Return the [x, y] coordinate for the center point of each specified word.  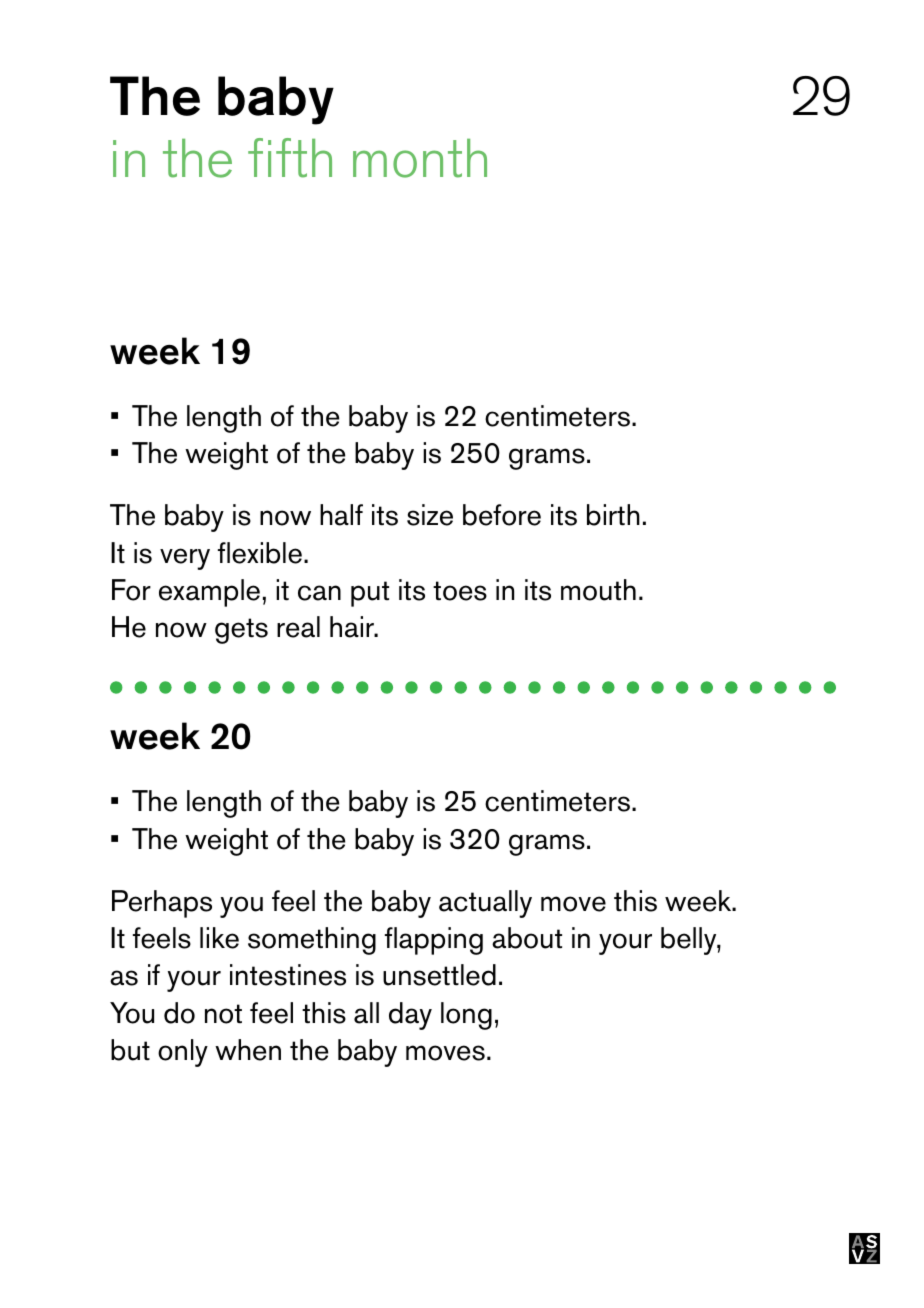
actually [485, 904]
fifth [290, 158]
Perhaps [162, 904]
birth [613, 515]
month [420, 158]
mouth [598, 590]
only [183, 1053]
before [502, 515]
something [312, 941]
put [370, 594]
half [341, 515]
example [209, 593]
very [185, 559]
